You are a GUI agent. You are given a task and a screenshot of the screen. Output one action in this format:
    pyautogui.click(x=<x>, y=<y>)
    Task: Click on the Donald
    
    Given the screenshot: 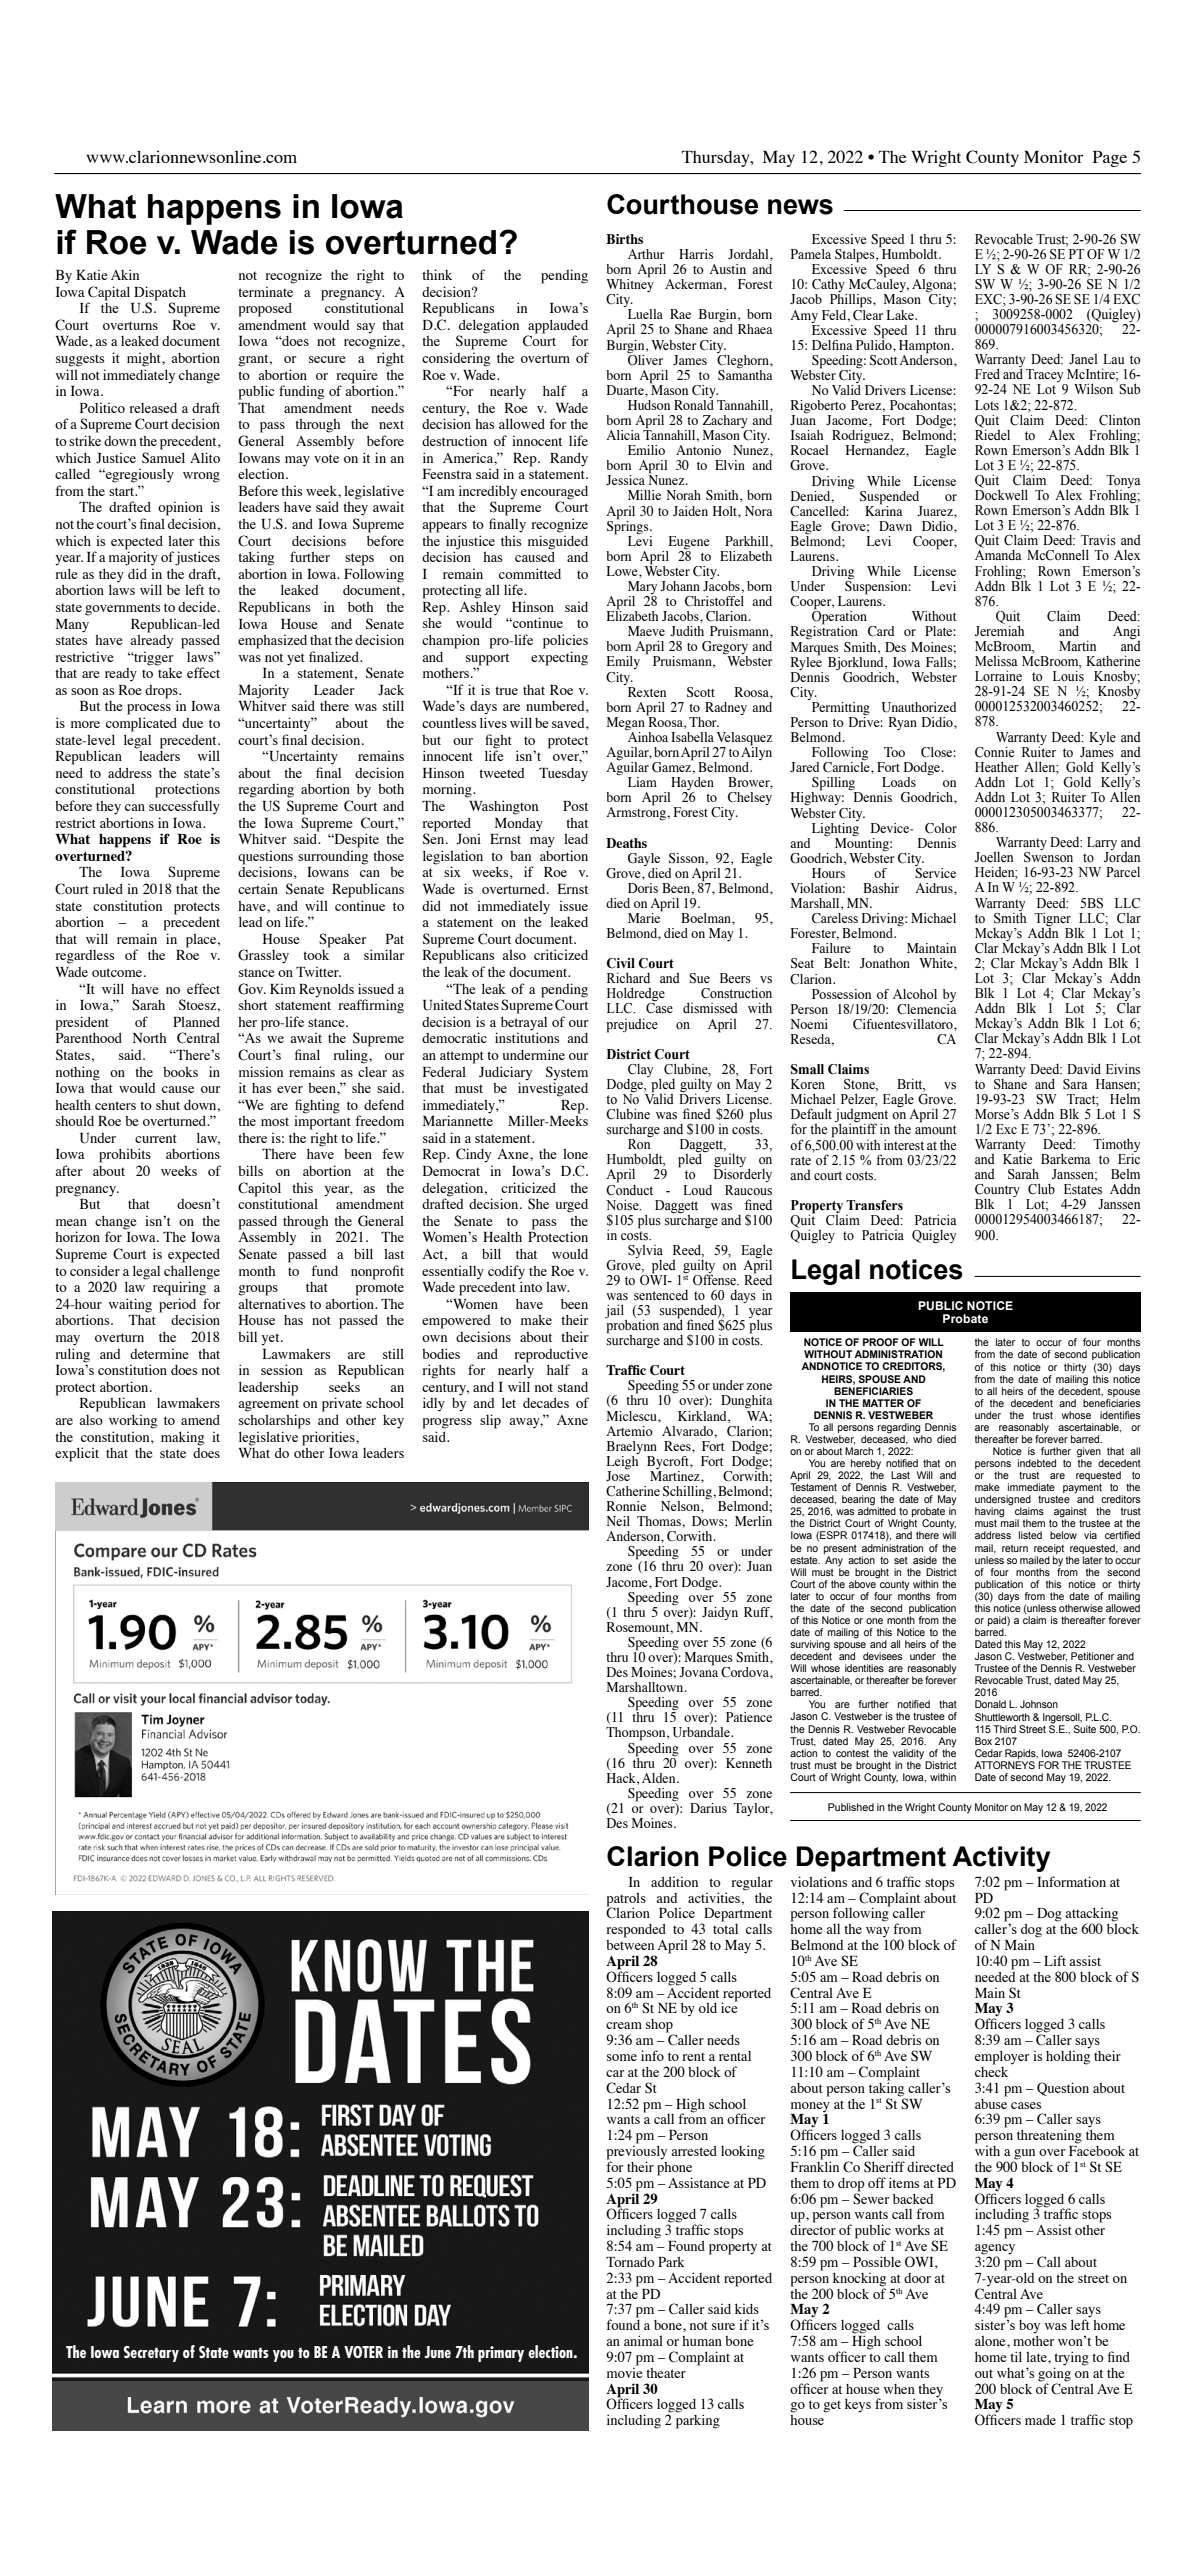 What is the action you would take?
    pyautogui.click(x=990, y=1704)
